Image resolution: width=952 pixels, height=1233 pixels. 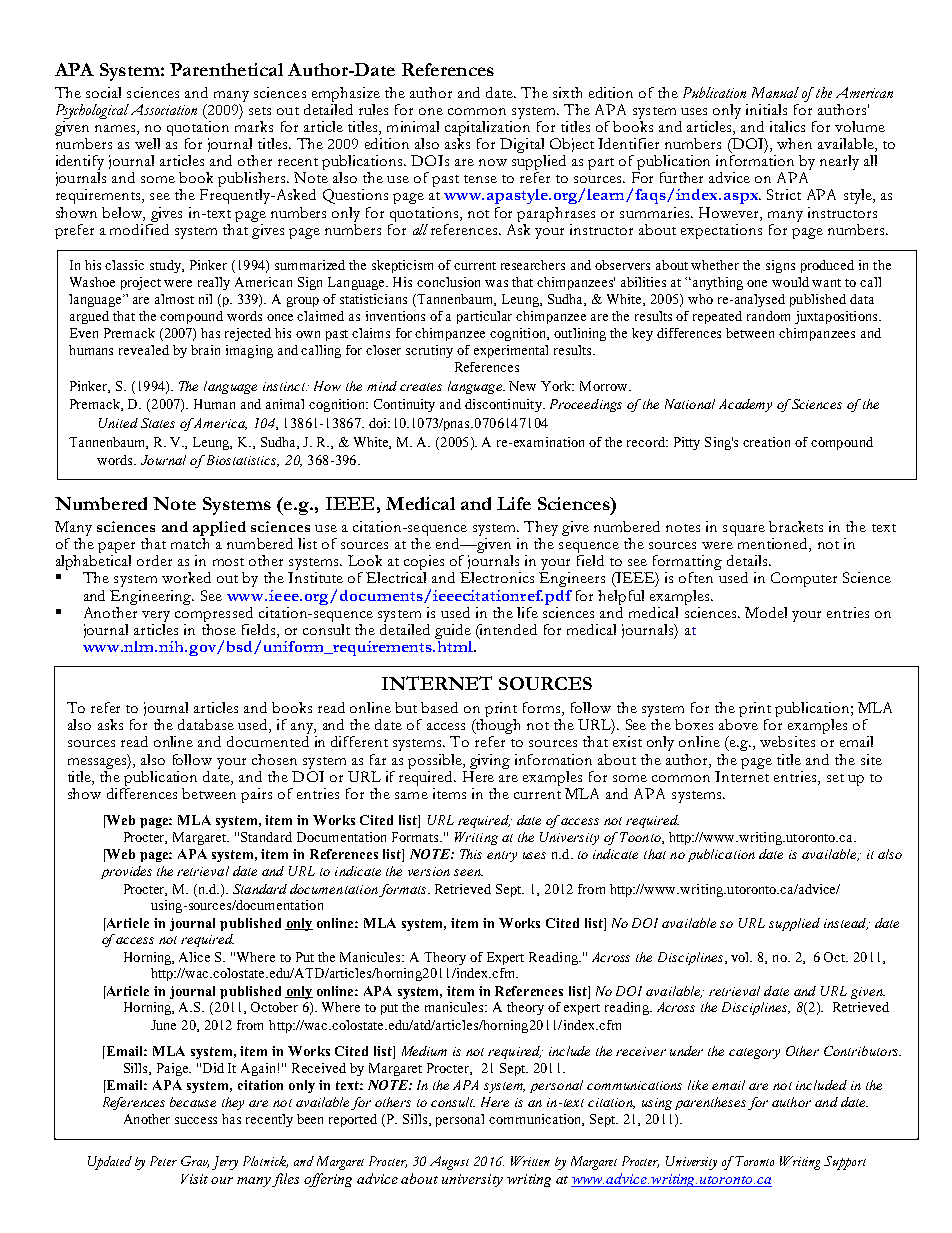 What do you see at coordinates (126, 872) in the page?
I see `provides` at bounding box center [126, 872].
